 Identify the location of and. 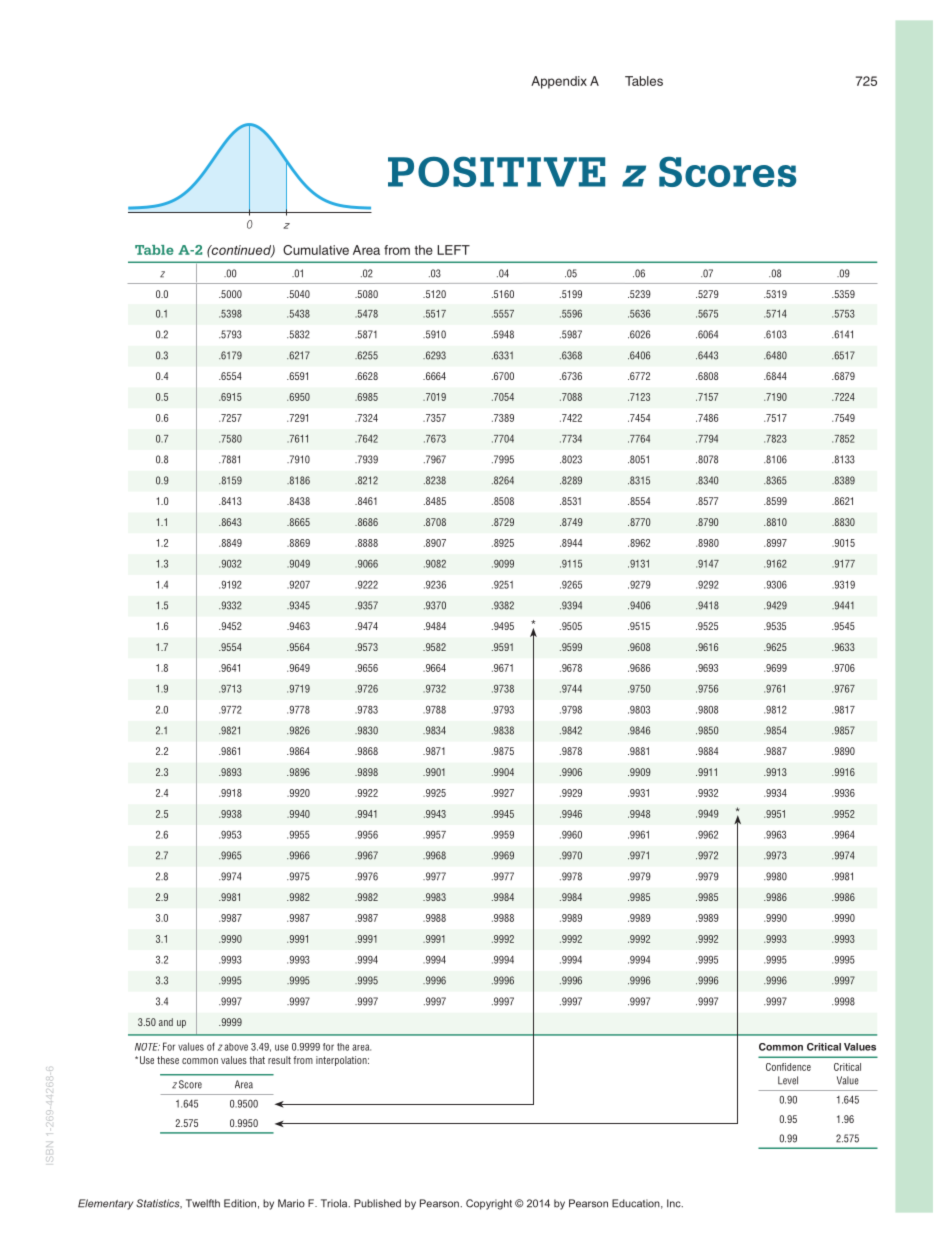
(166, 1022).
